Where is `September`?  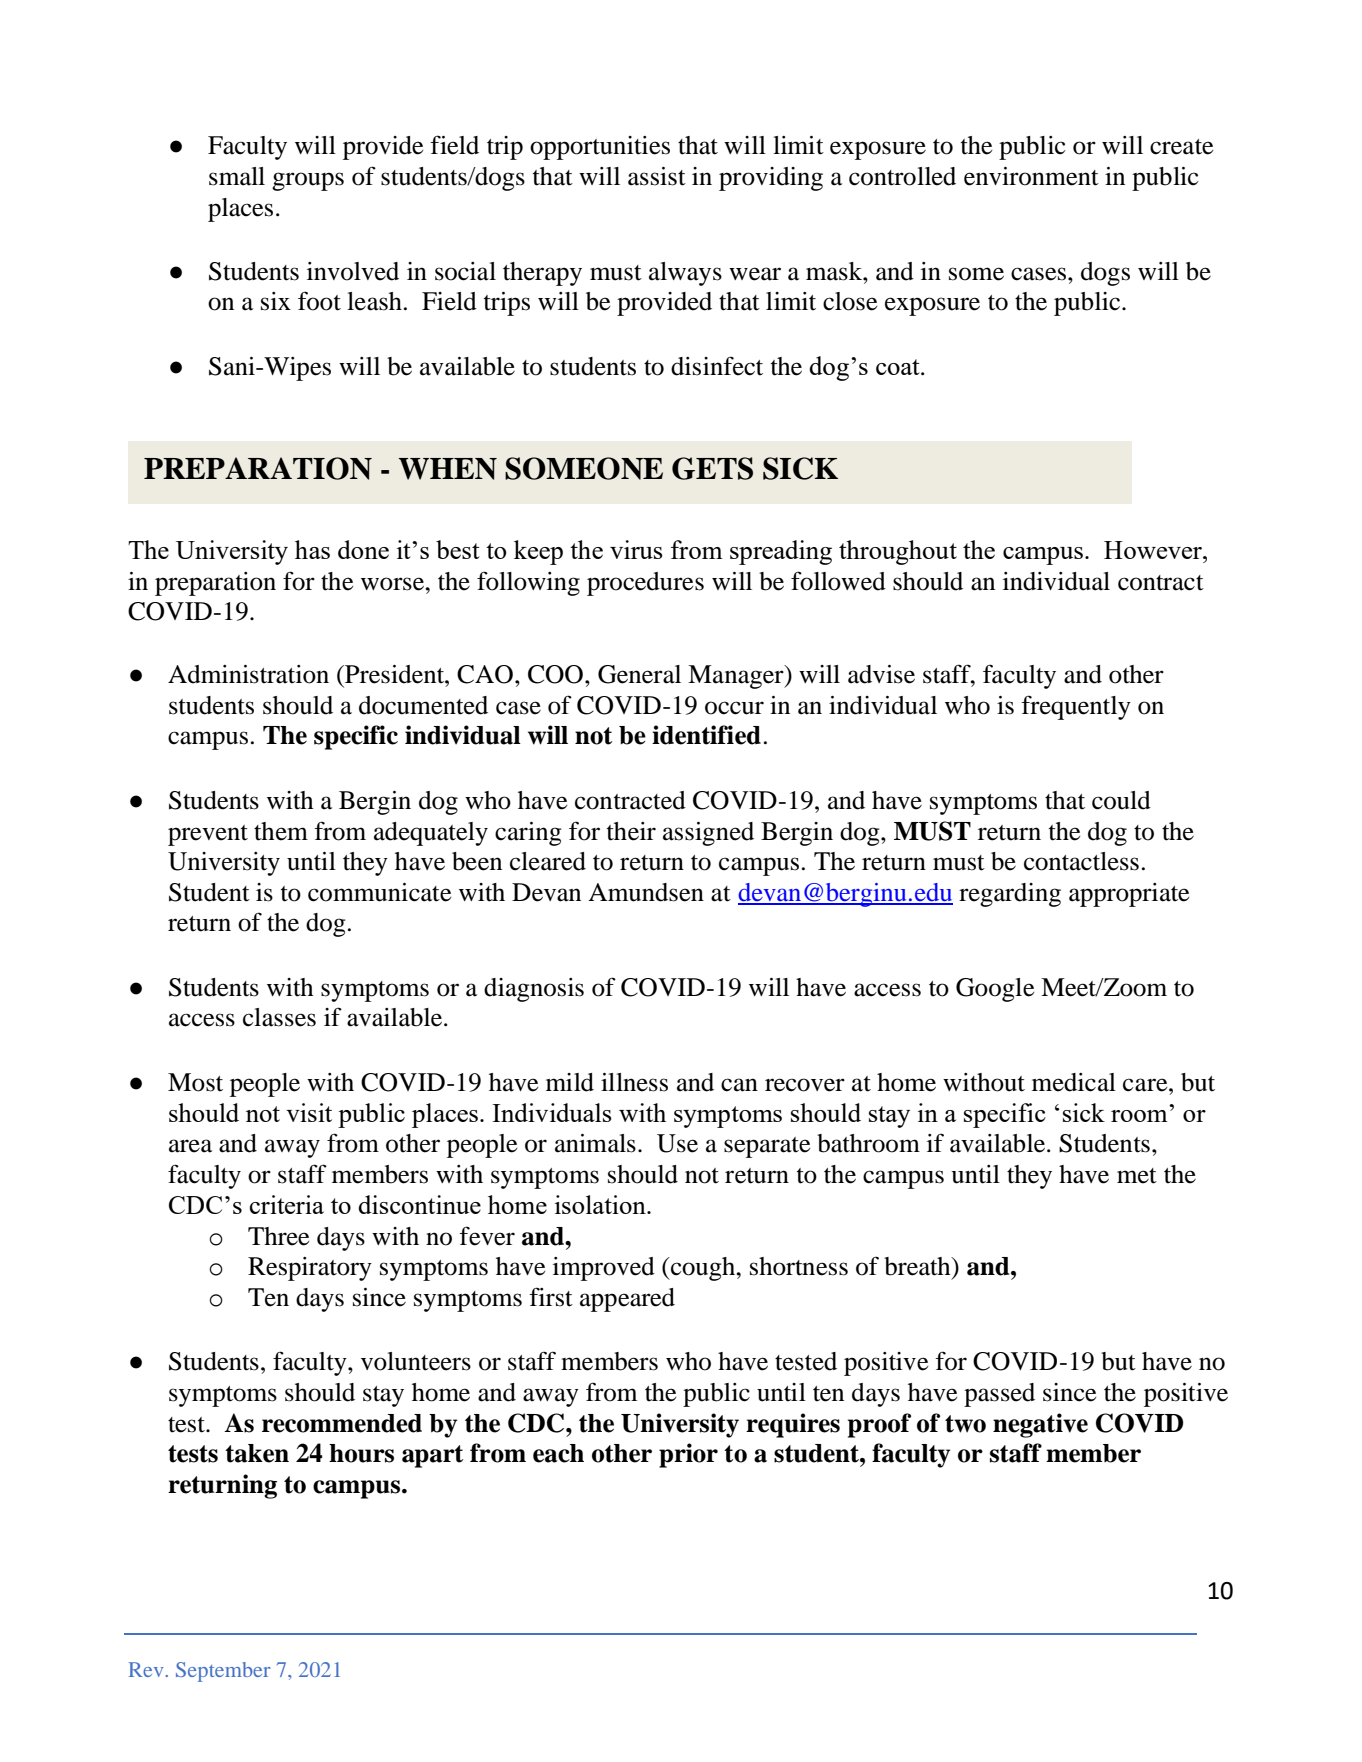 September is located at coordinates (223, 1672).
